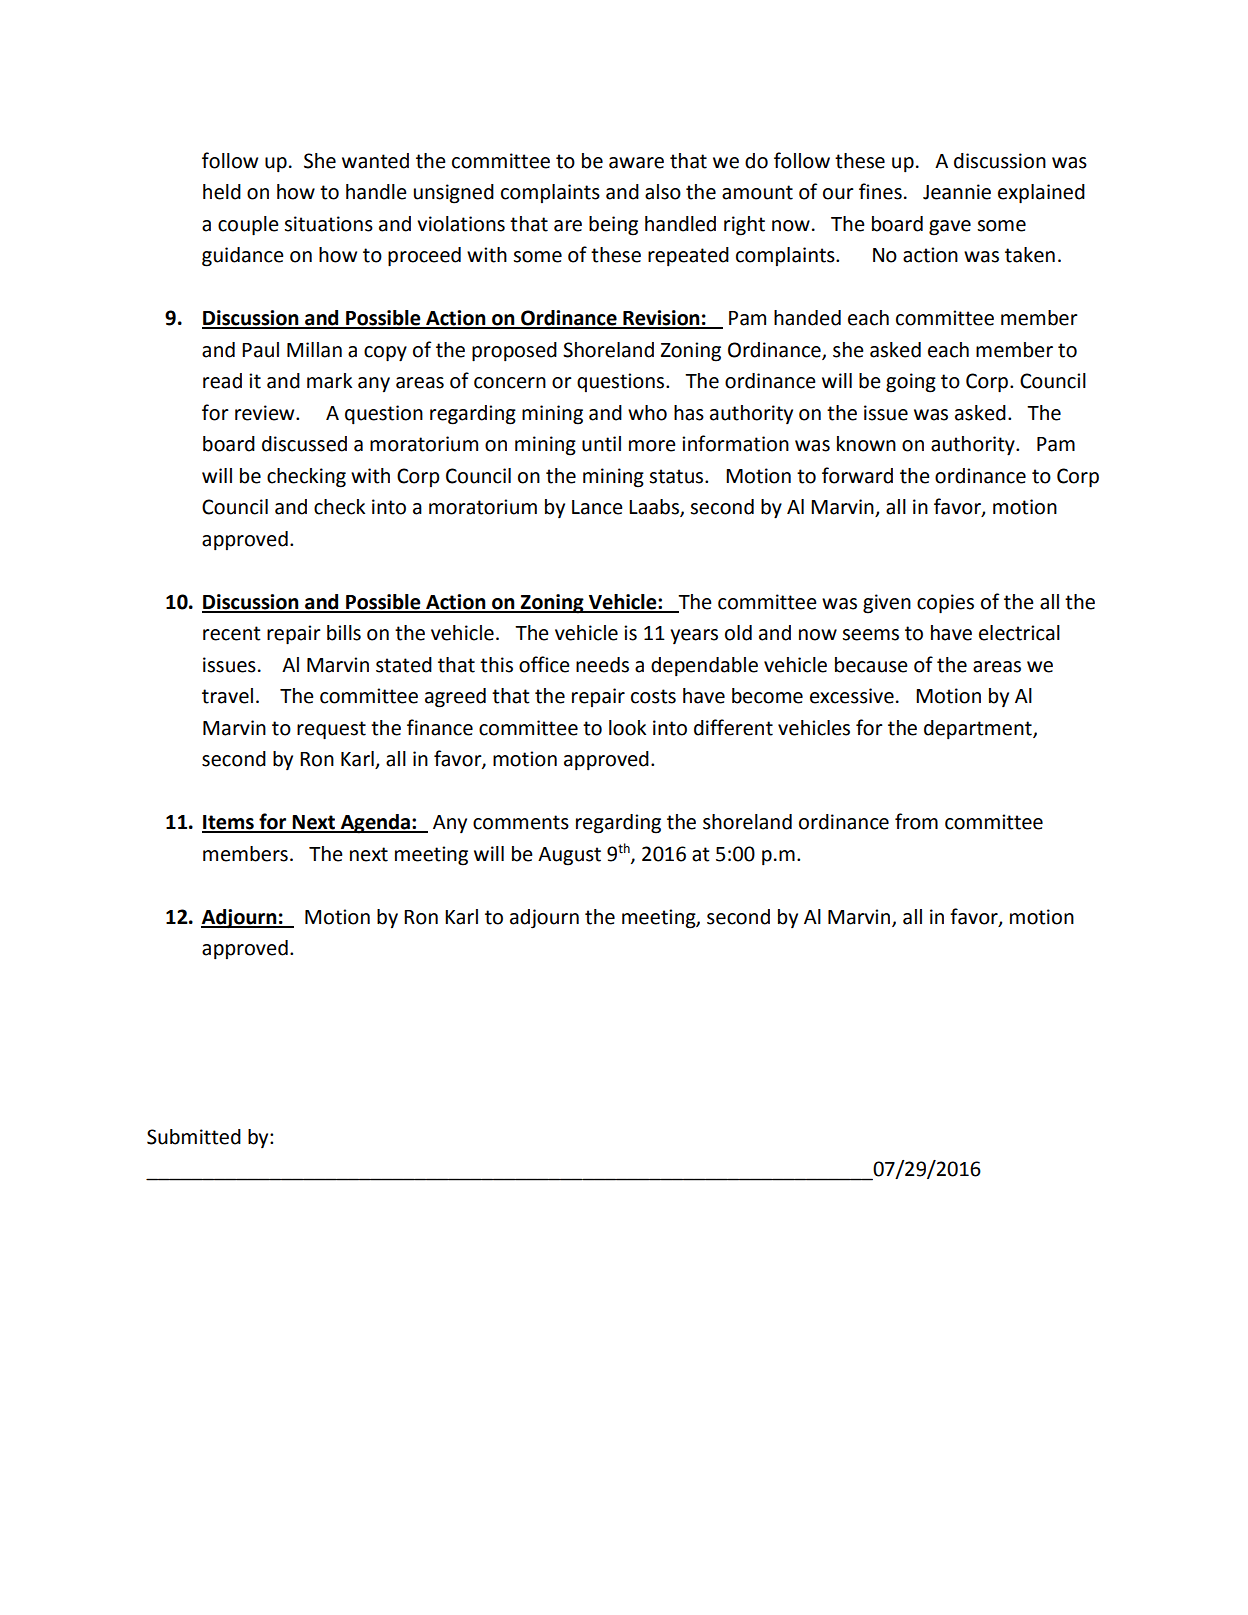  What do you see at coordinates (870, 635) in the page?
I see `seems` at bounding box center [870, 635].
